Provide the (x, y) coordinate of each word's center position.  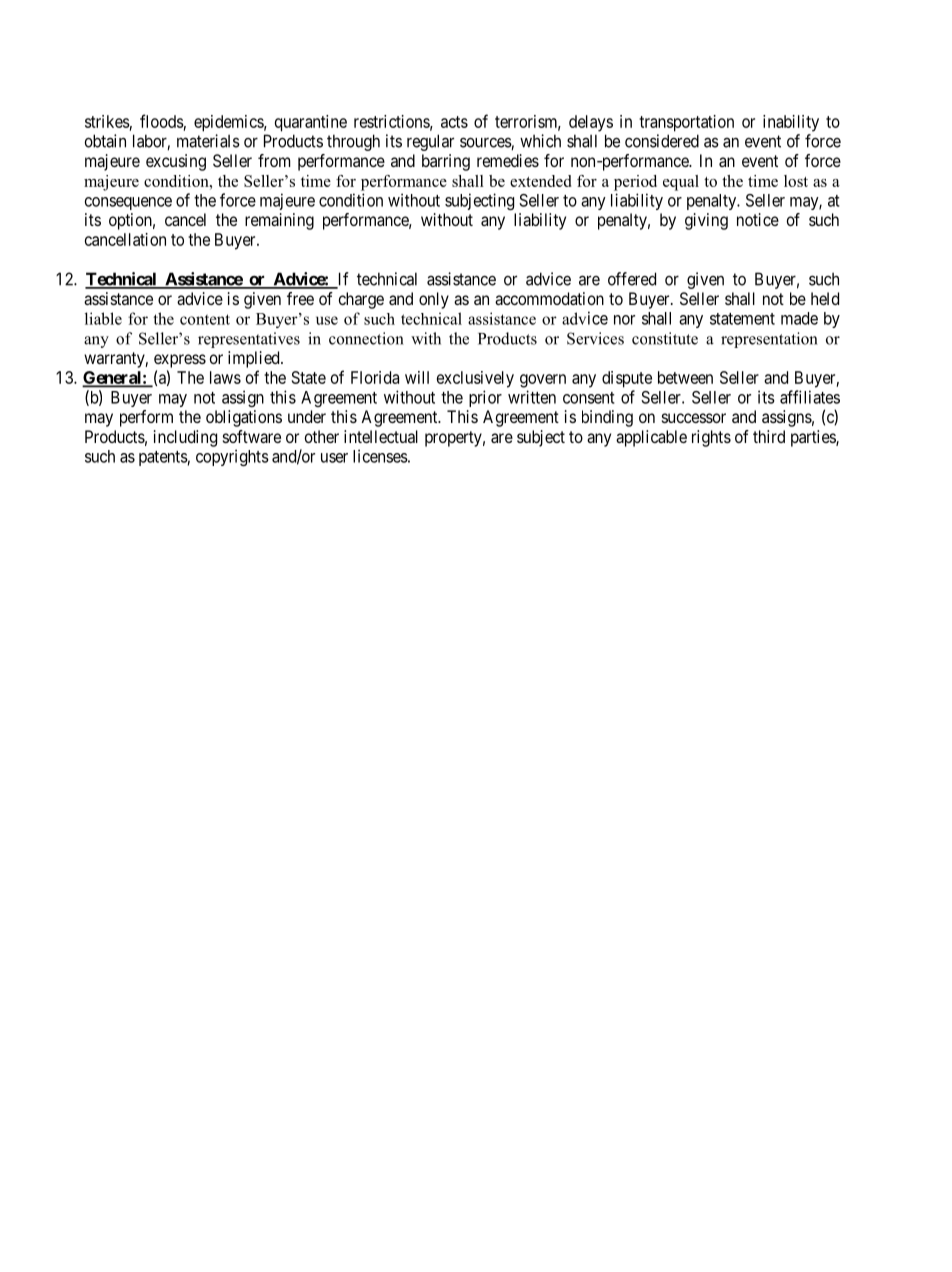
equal (681, 183)
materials (208, 141)
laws (225, 377)
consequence (128, 203)
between (685, 377)
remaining (279, 221)
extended (540, 181)
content (205, 319)
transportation (686, 123)
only (434, 300)
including (185, 438)
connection (366, 338)
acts (454, 122)
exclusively (475, 379)
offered (632, 279)
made (799, 318)
